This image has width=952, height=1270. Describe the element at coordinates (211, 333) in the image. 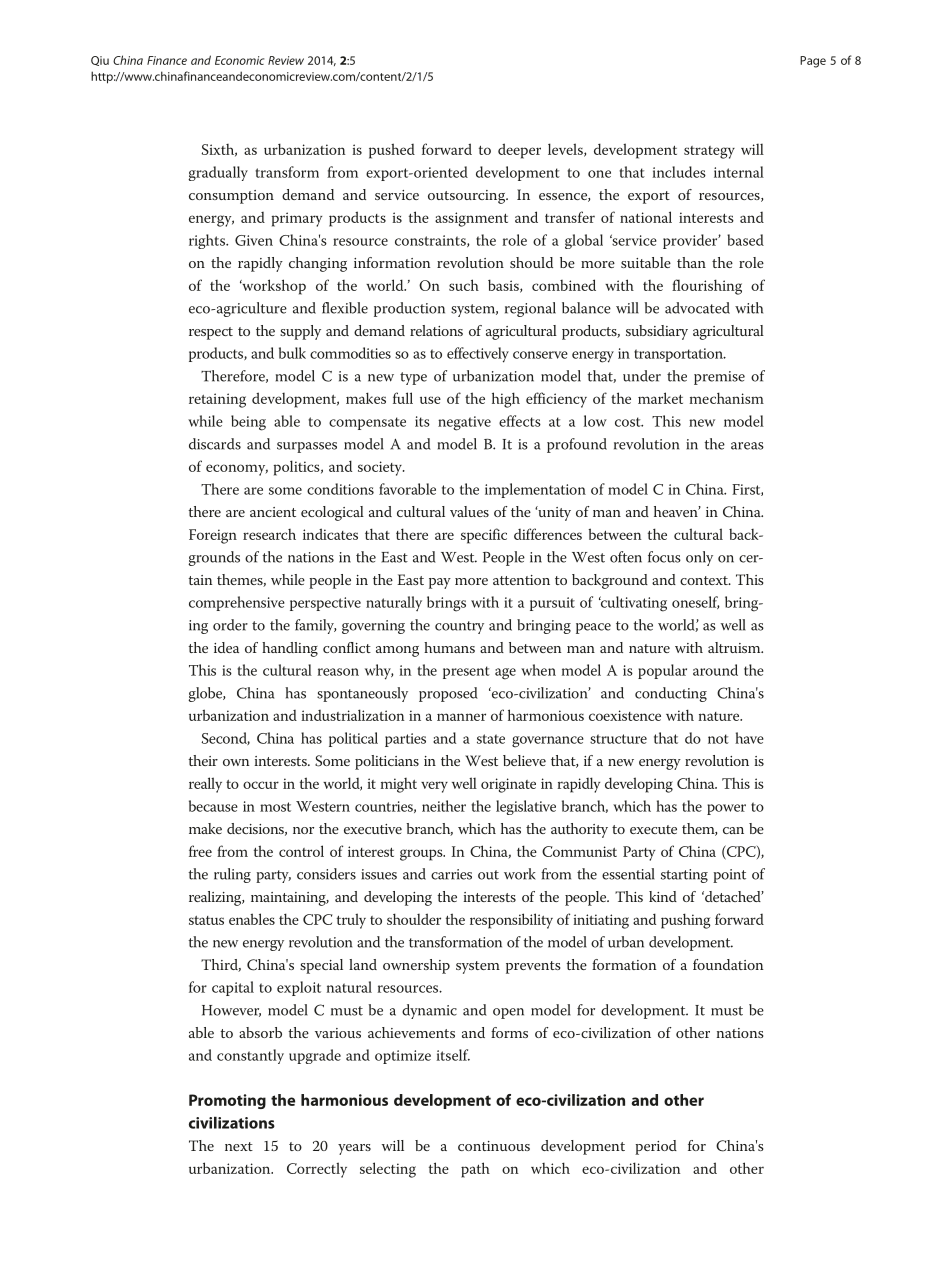

I see `respect` at that location.
